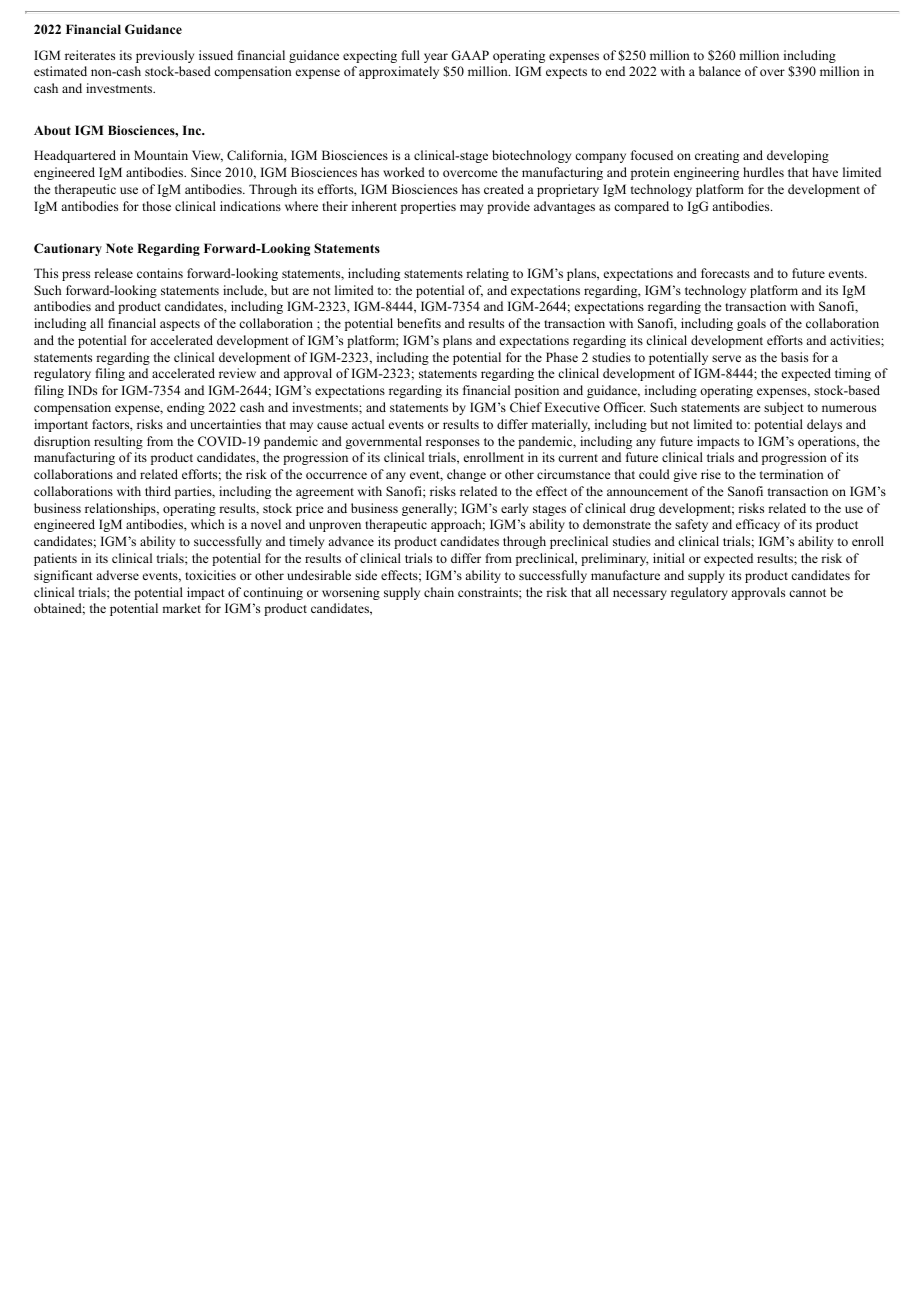 The image size is (924, 1308). I want to click on aspects, so click(180, 325).
